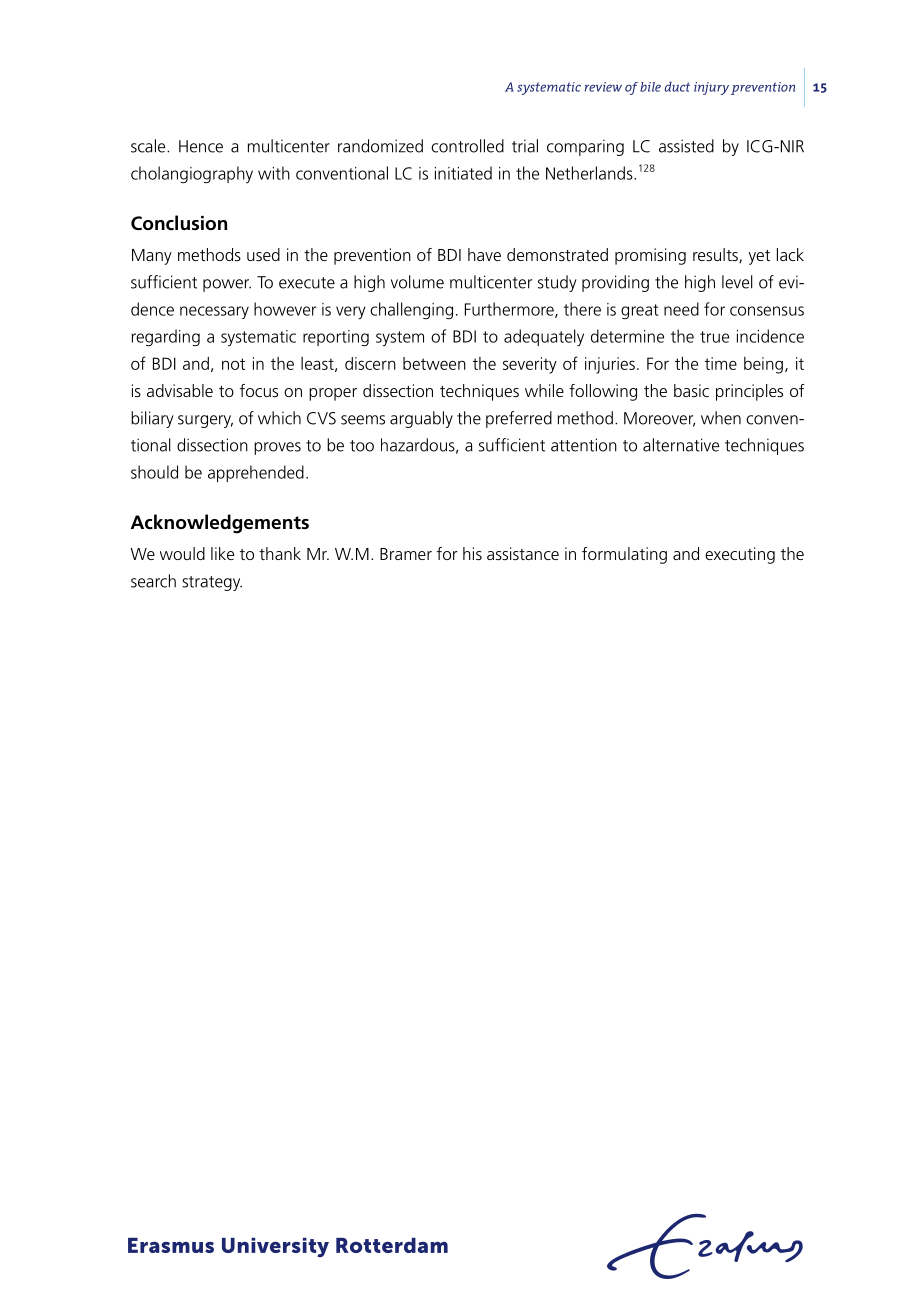  Describe the element at coordinates (259, 390) in the screenshot. I see `focus` at that location.
